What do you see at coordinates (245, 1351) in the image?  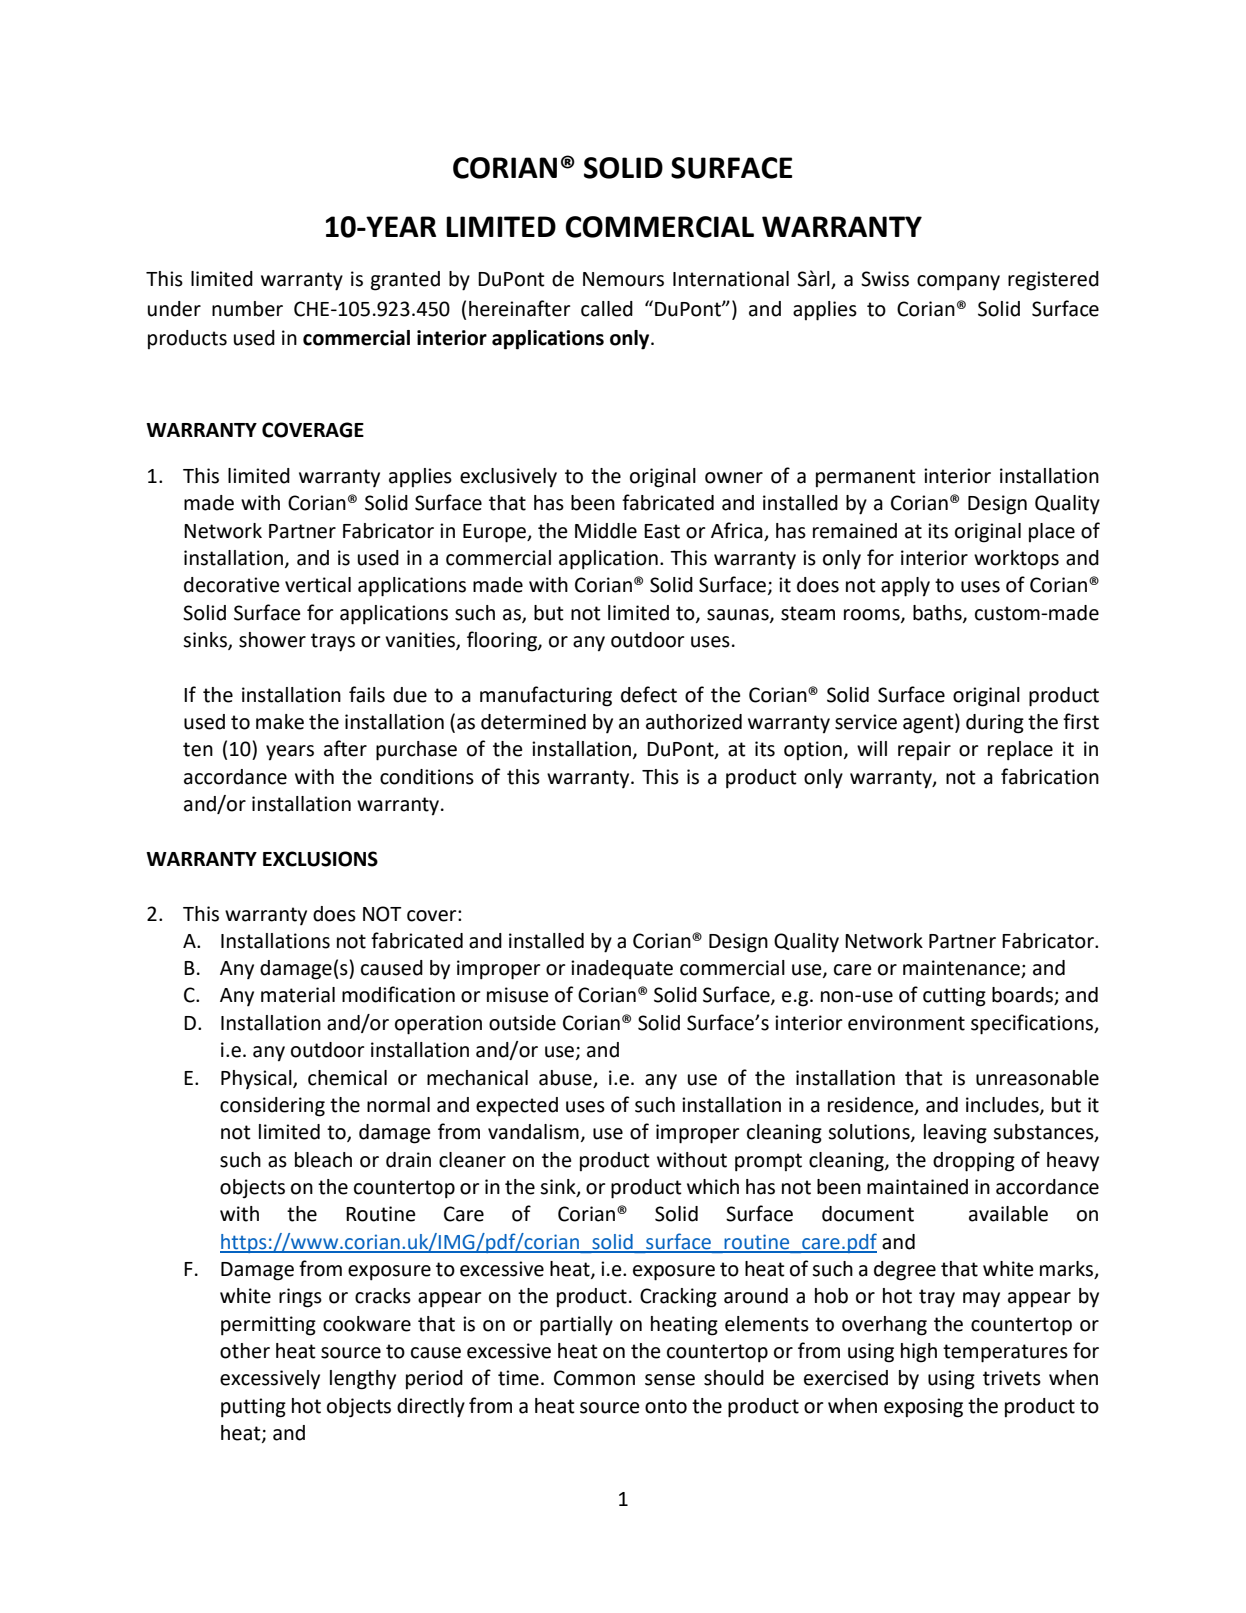 I see `other` at bounding box center [245, 1351].
